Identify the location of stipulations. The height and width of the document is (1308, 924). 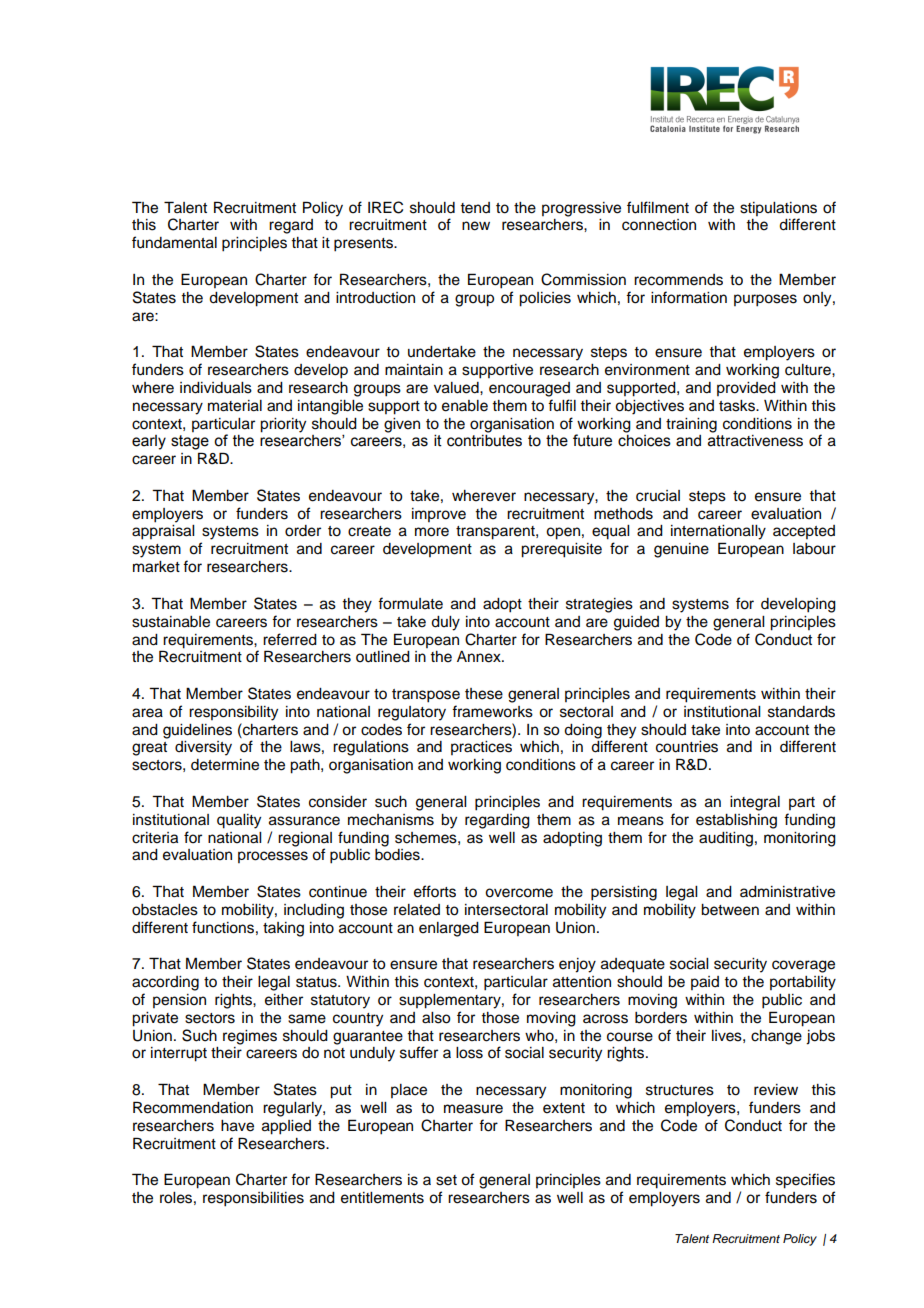
(778, 209).
